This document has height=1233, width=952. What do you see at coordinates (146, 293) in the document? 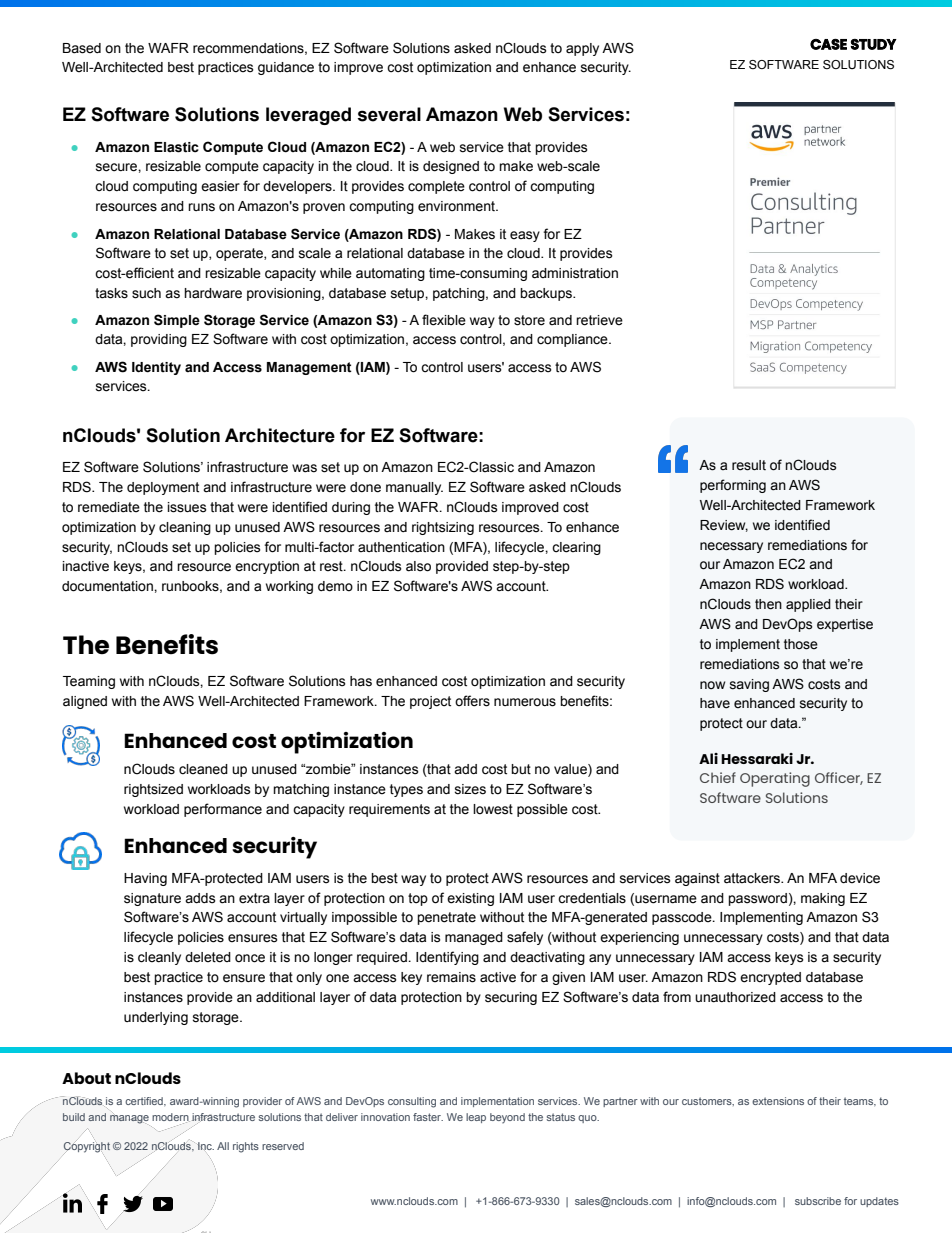
I see `such` at bounding box center [146, 293].
